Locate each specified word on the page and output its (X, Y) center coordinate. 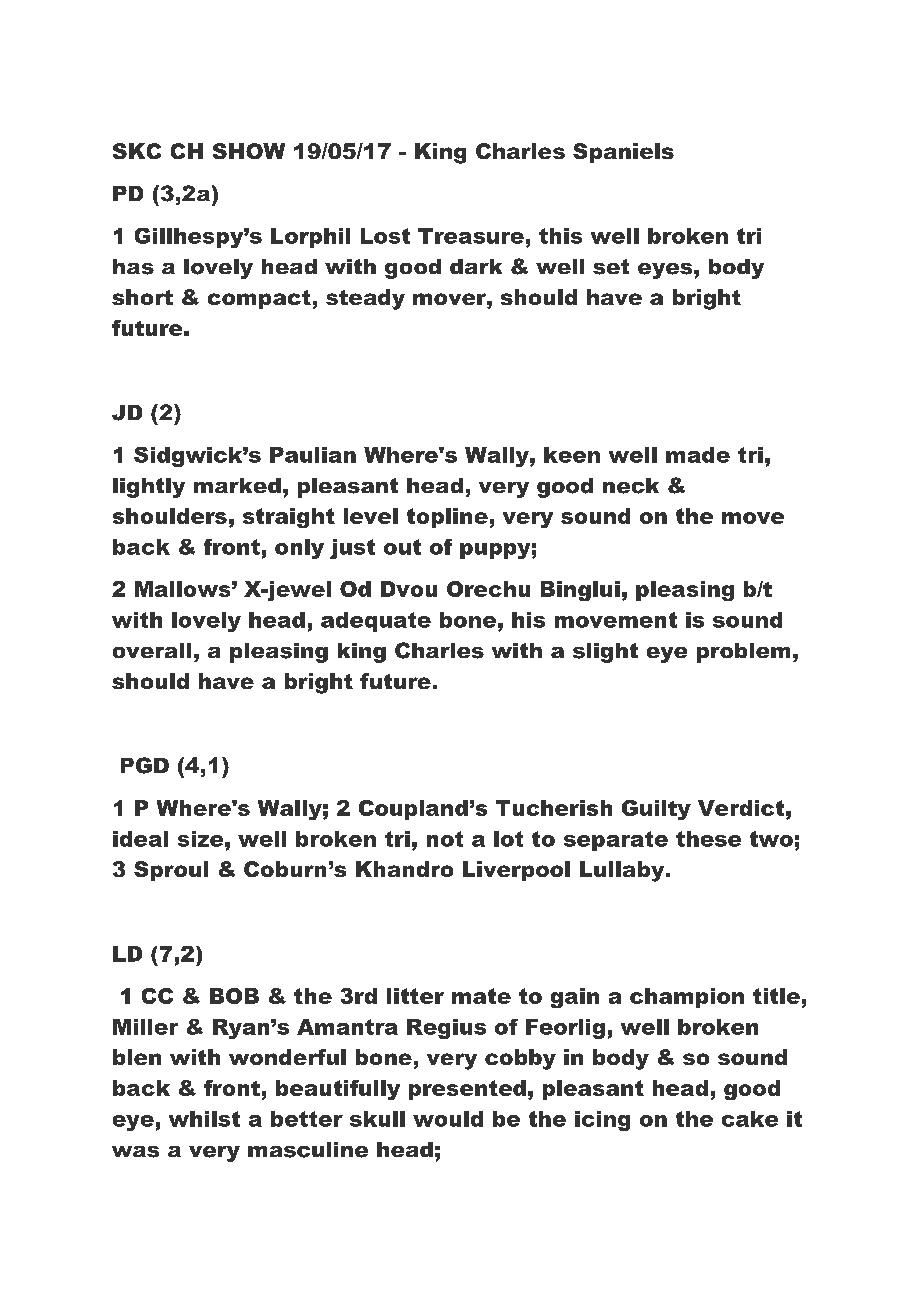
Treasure (471, 236)
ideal (140, 839)
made (698, 455)
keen (572, 455)
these (708, 839)
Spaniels (623, 153)
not (445, 839)
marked (237, 485)
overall (152, 650)
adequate (376, 622)
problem (743, 653)
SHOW (249, 151)
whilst (204, 1119)
